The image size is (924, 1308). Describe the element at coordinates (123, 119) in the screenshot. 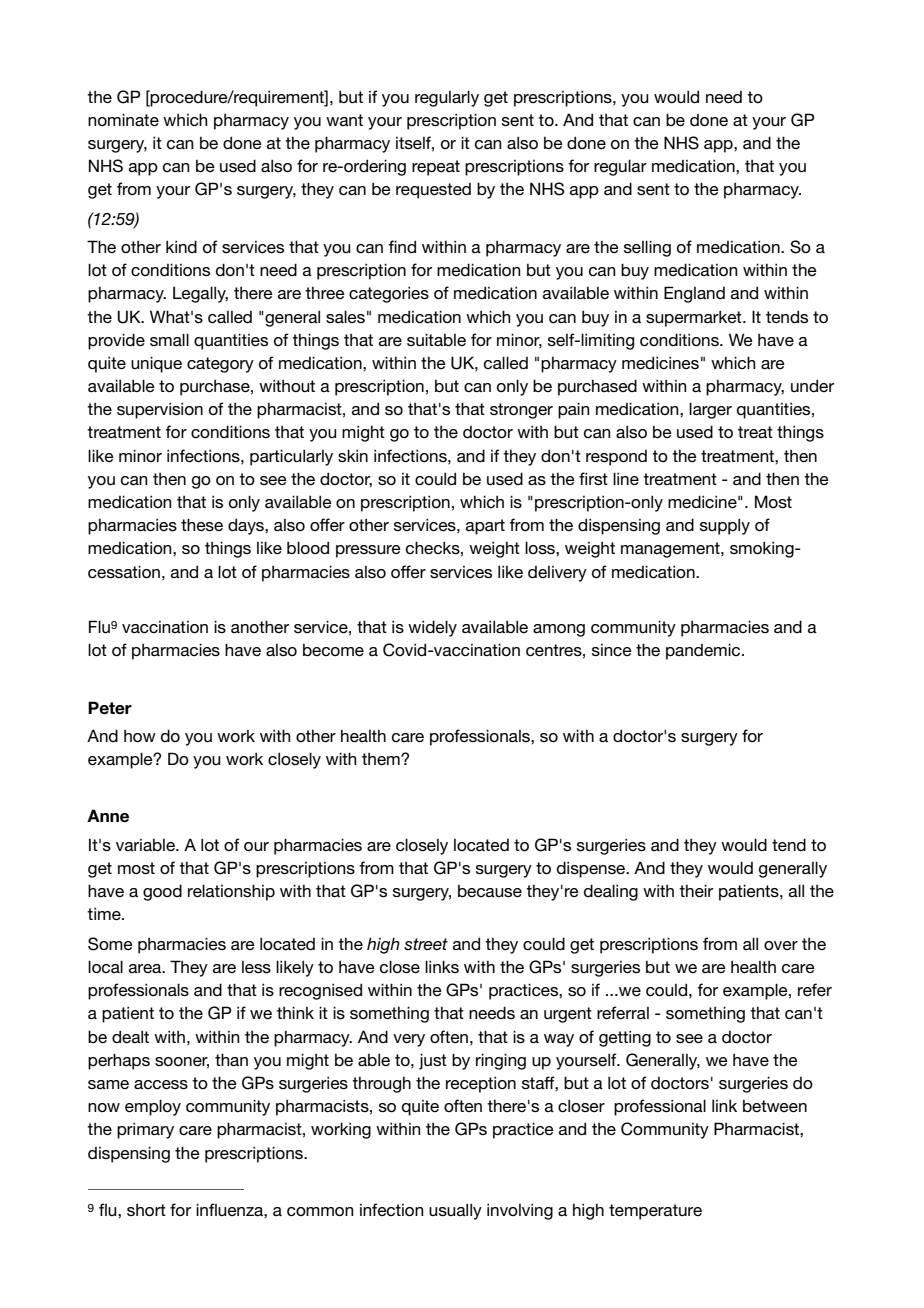

I see `nominate` at that location.
